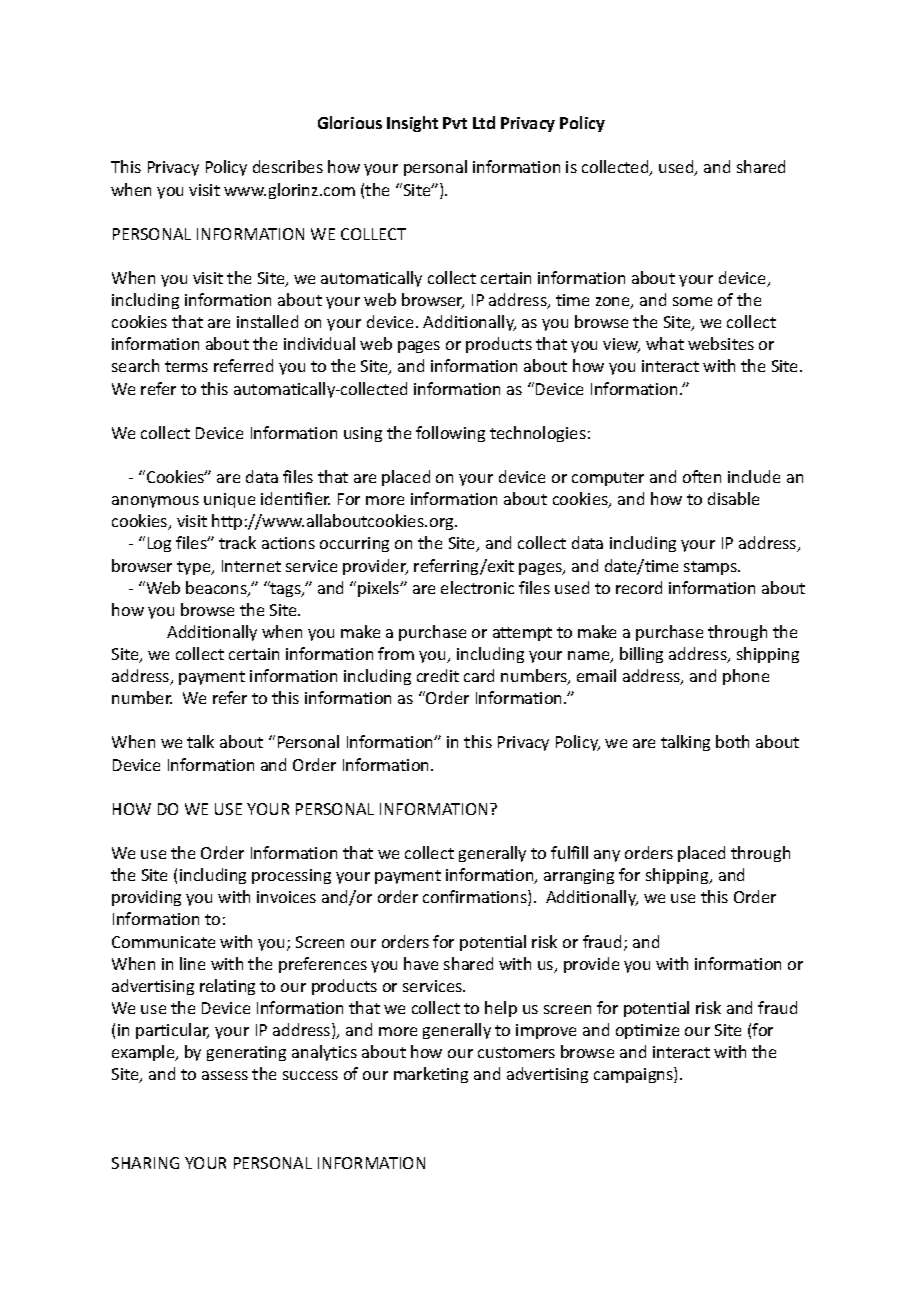 The height and width of the document is (1307, 924). Describe the element at coordinates (195, 568) in the document. I see `type` at that location.
